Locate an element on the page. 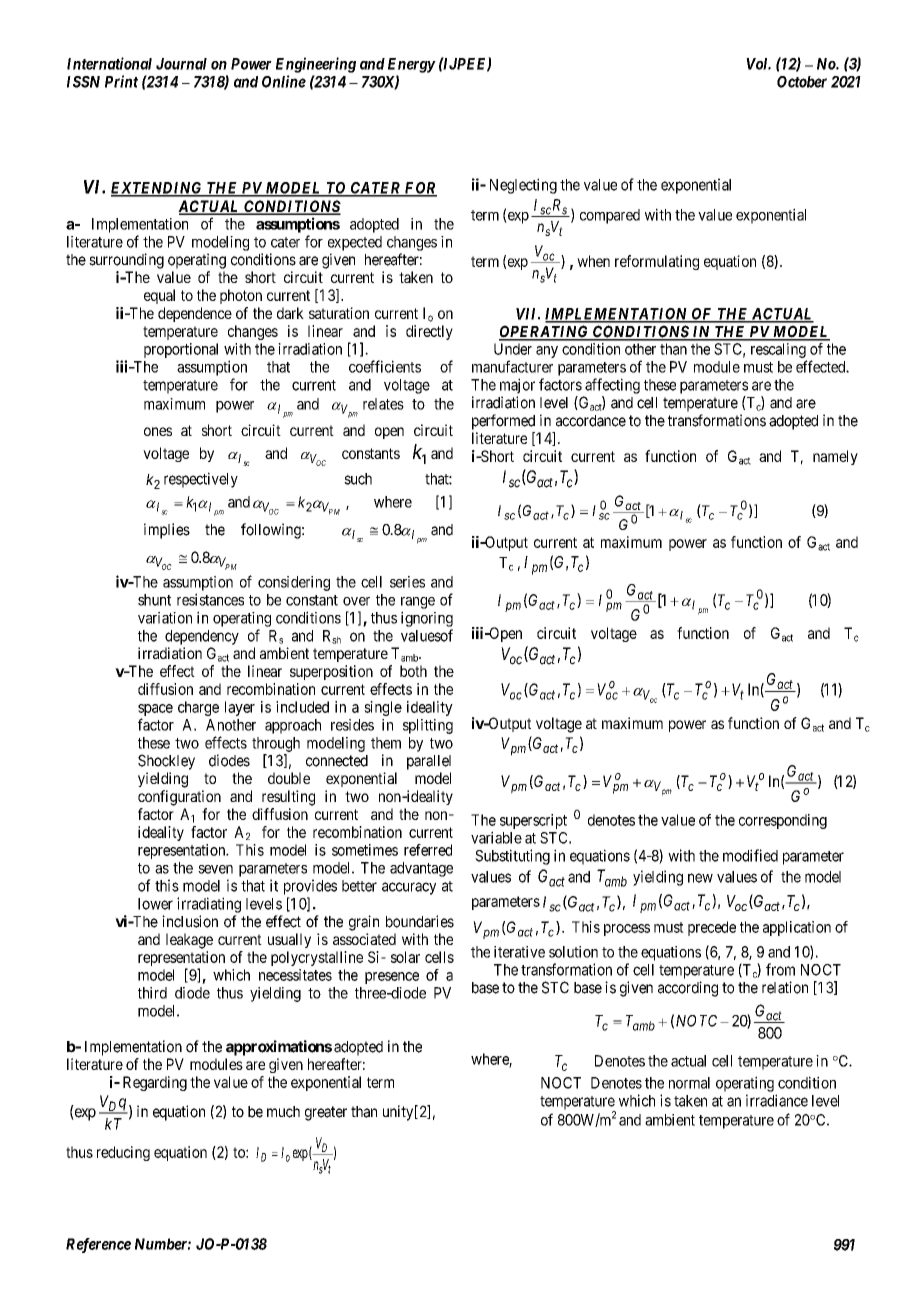  both is located at coordinates (413, 671).
